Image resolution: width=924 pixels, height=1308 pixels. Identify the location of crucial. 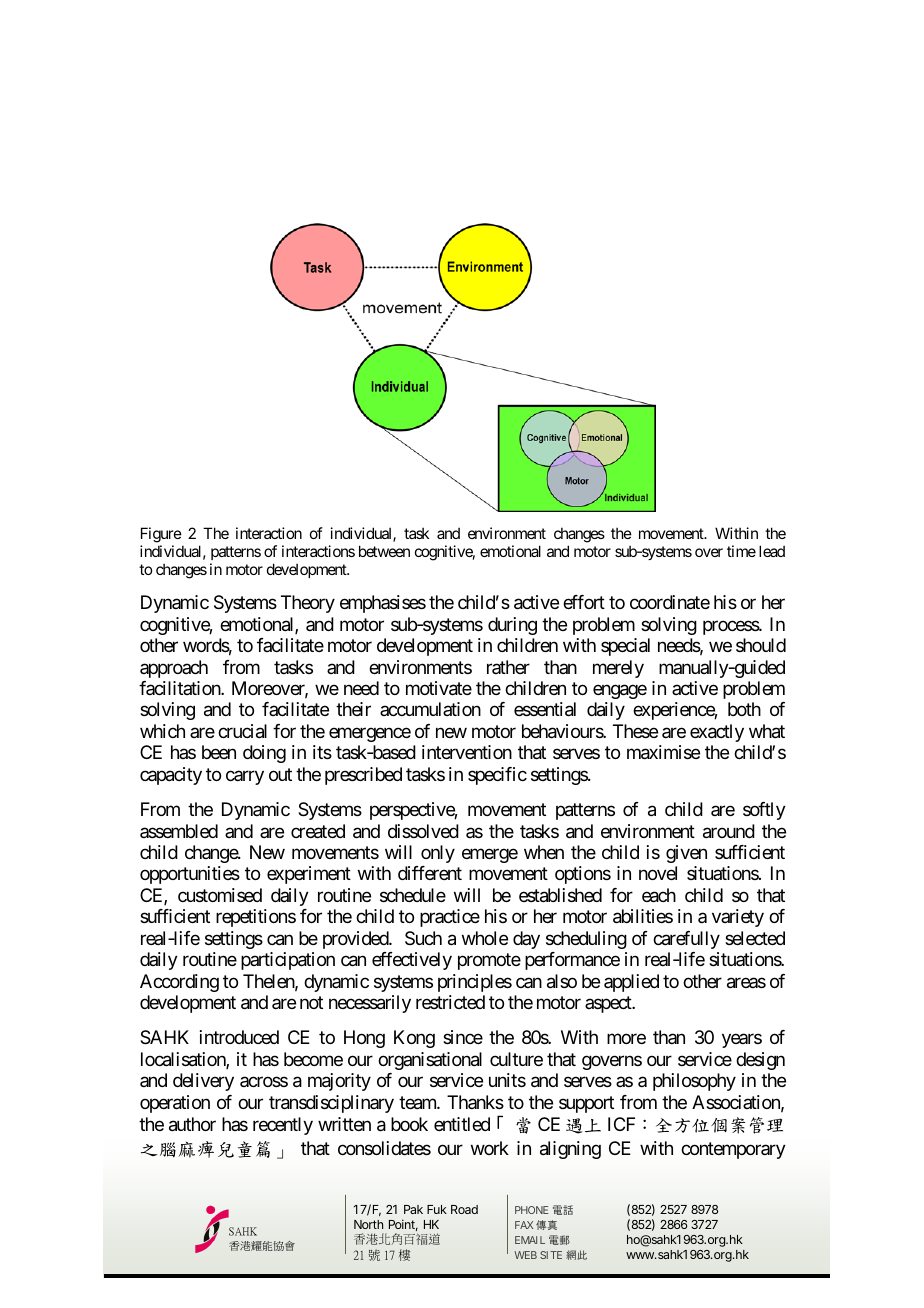
(242, 731).
